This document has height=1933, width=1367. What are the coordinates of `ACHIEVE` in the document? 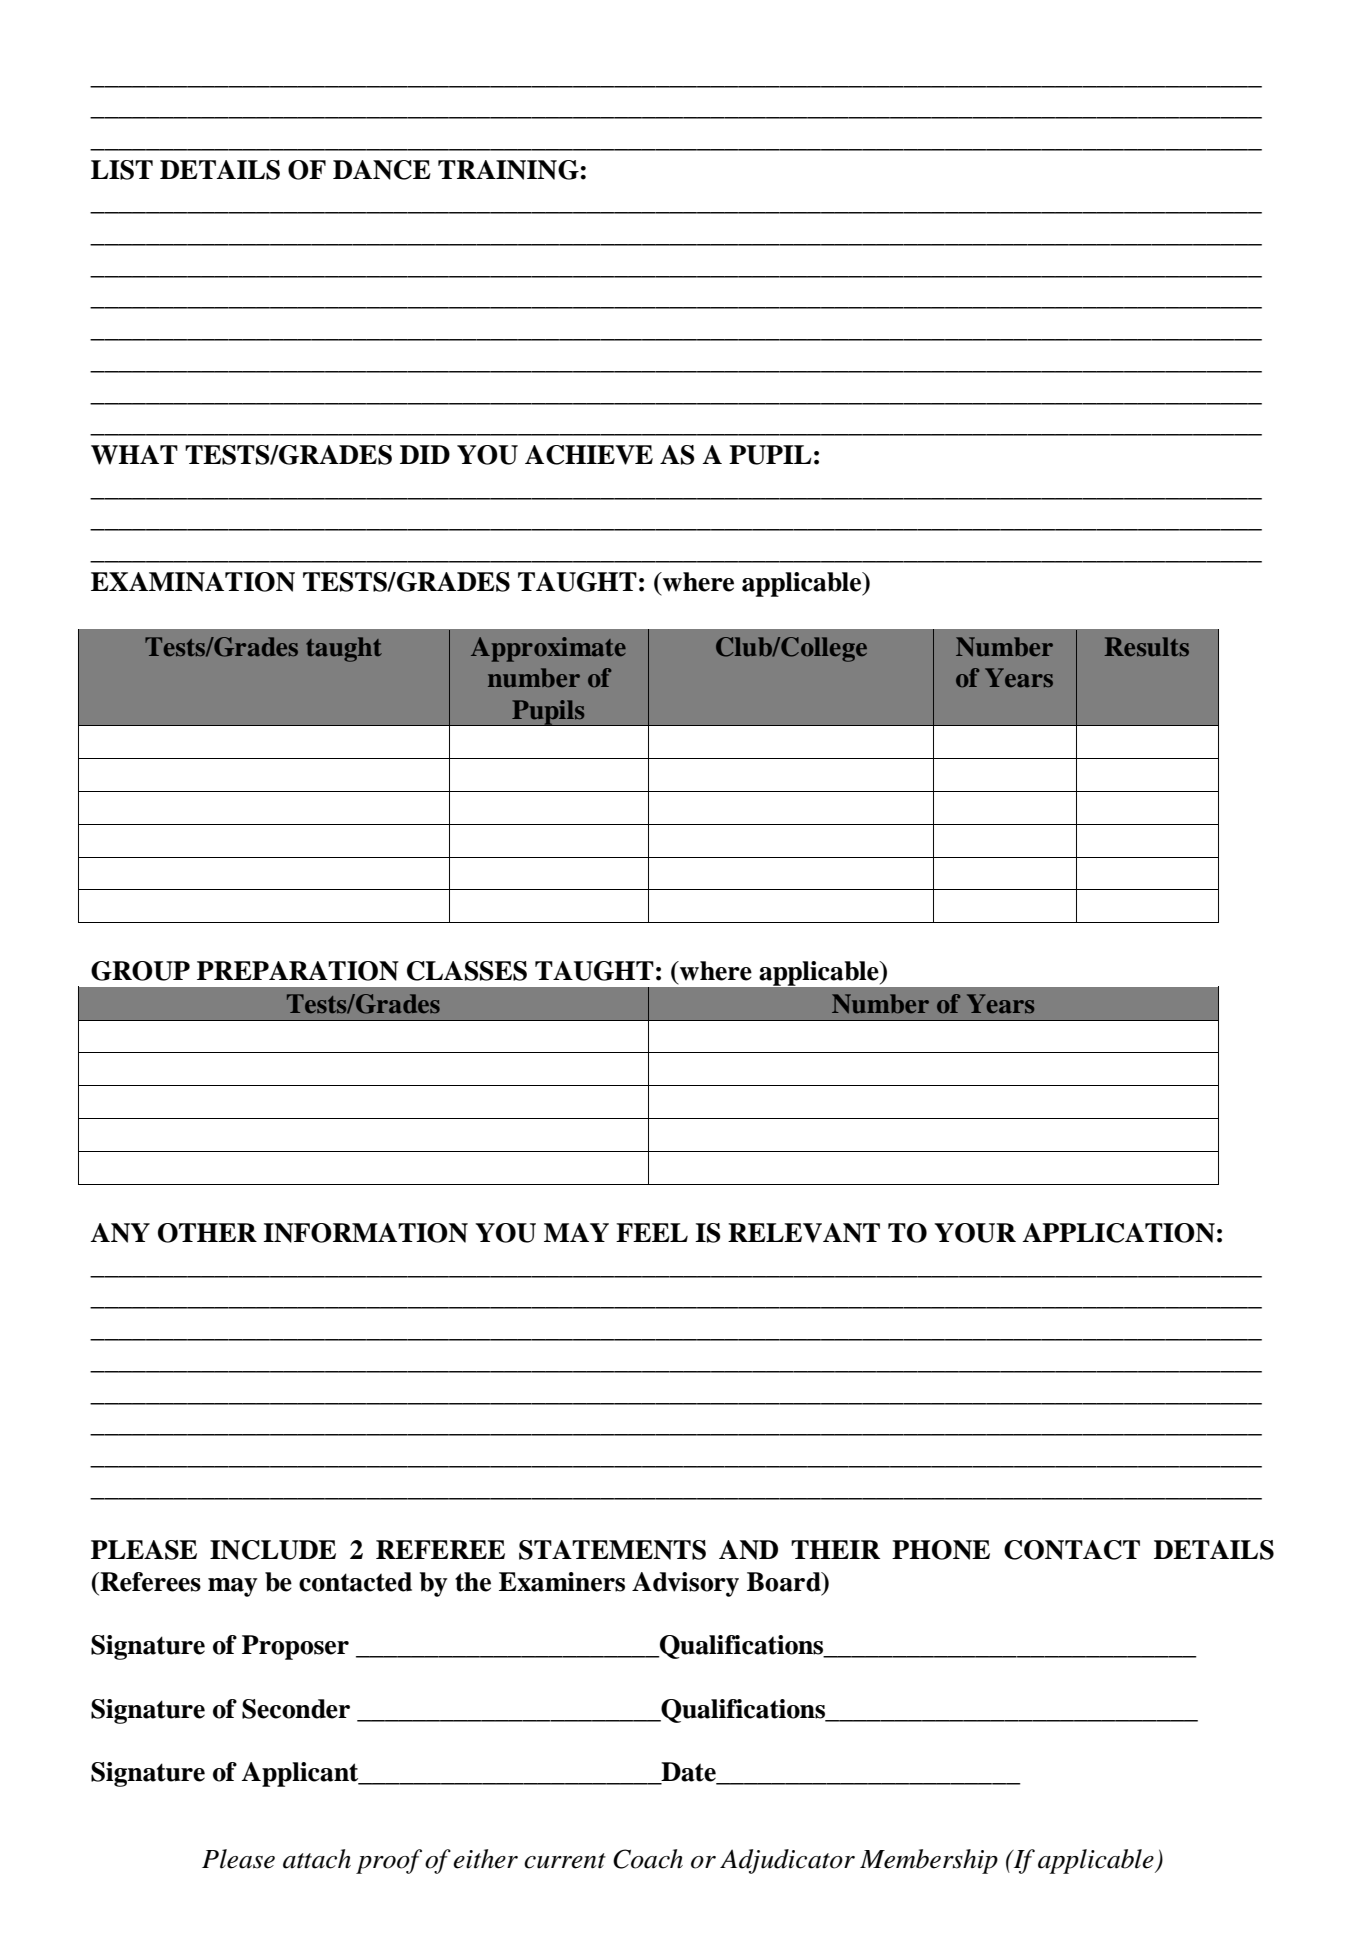 It's located at (589, 455).
